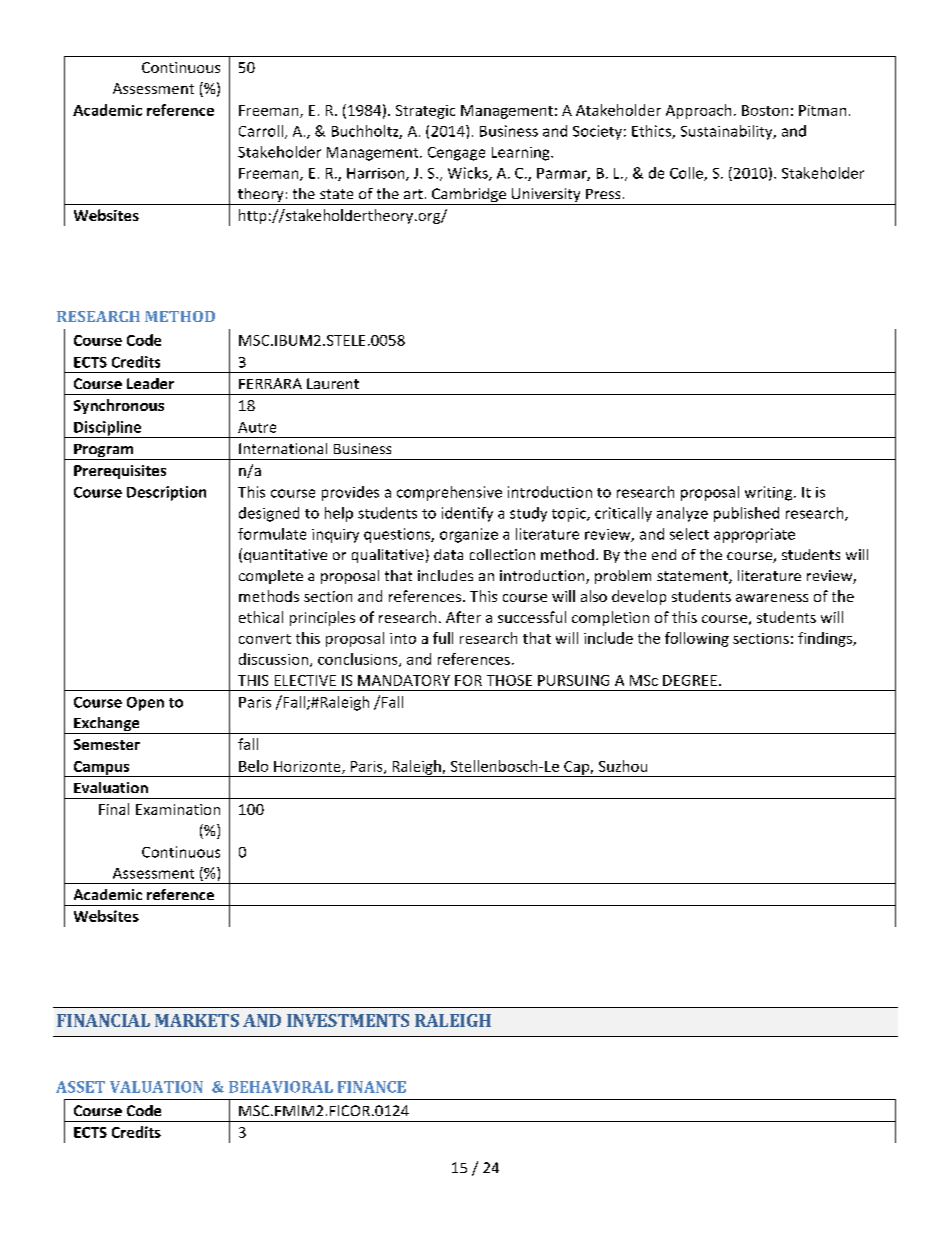 This document has height=1233, width=952. What do you see at coordinates (772, 598) in the document?
I see `awareness` at bounding box center [772, 598].
